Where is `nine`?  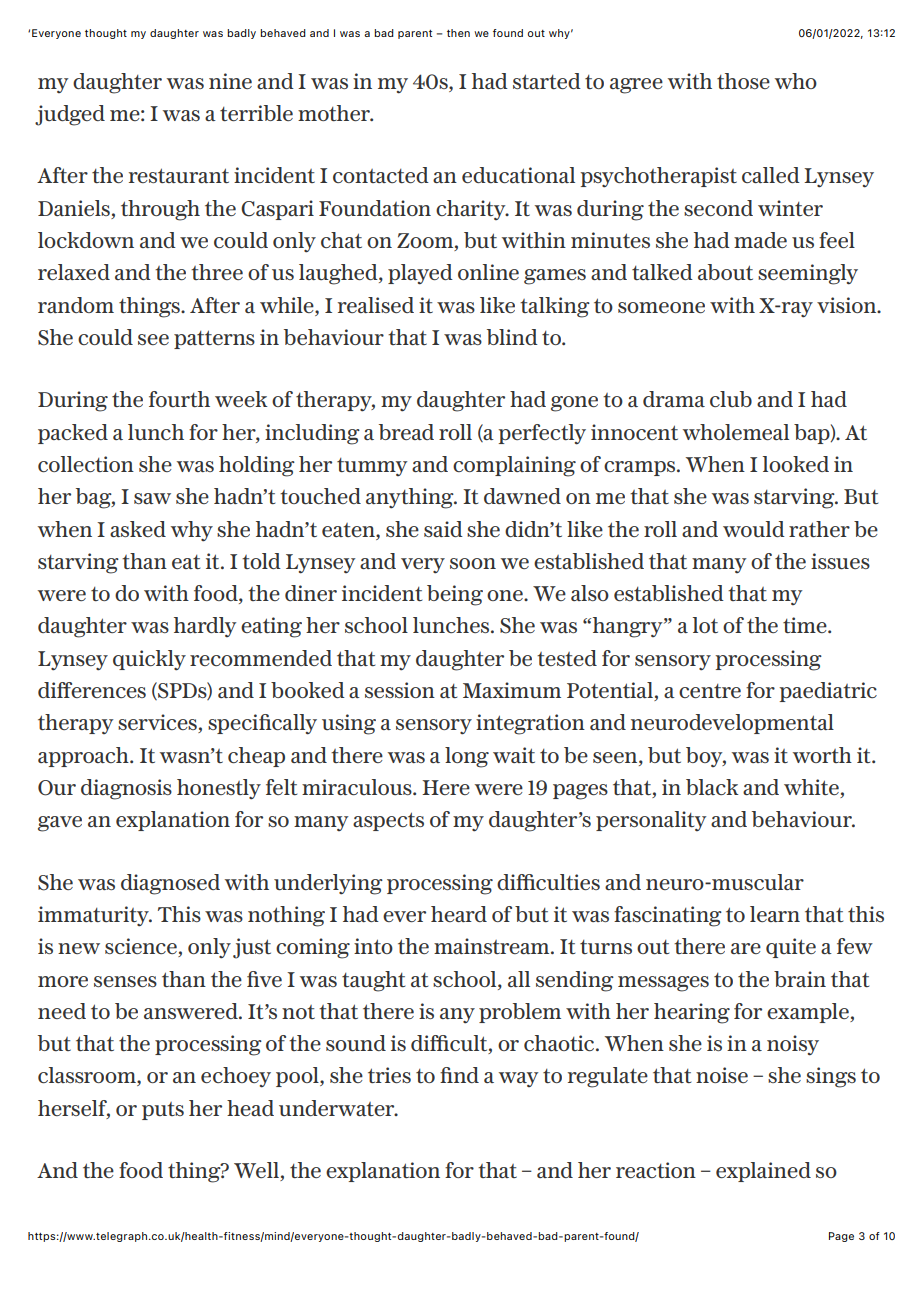
nine is located at coordinates (230, 81).
